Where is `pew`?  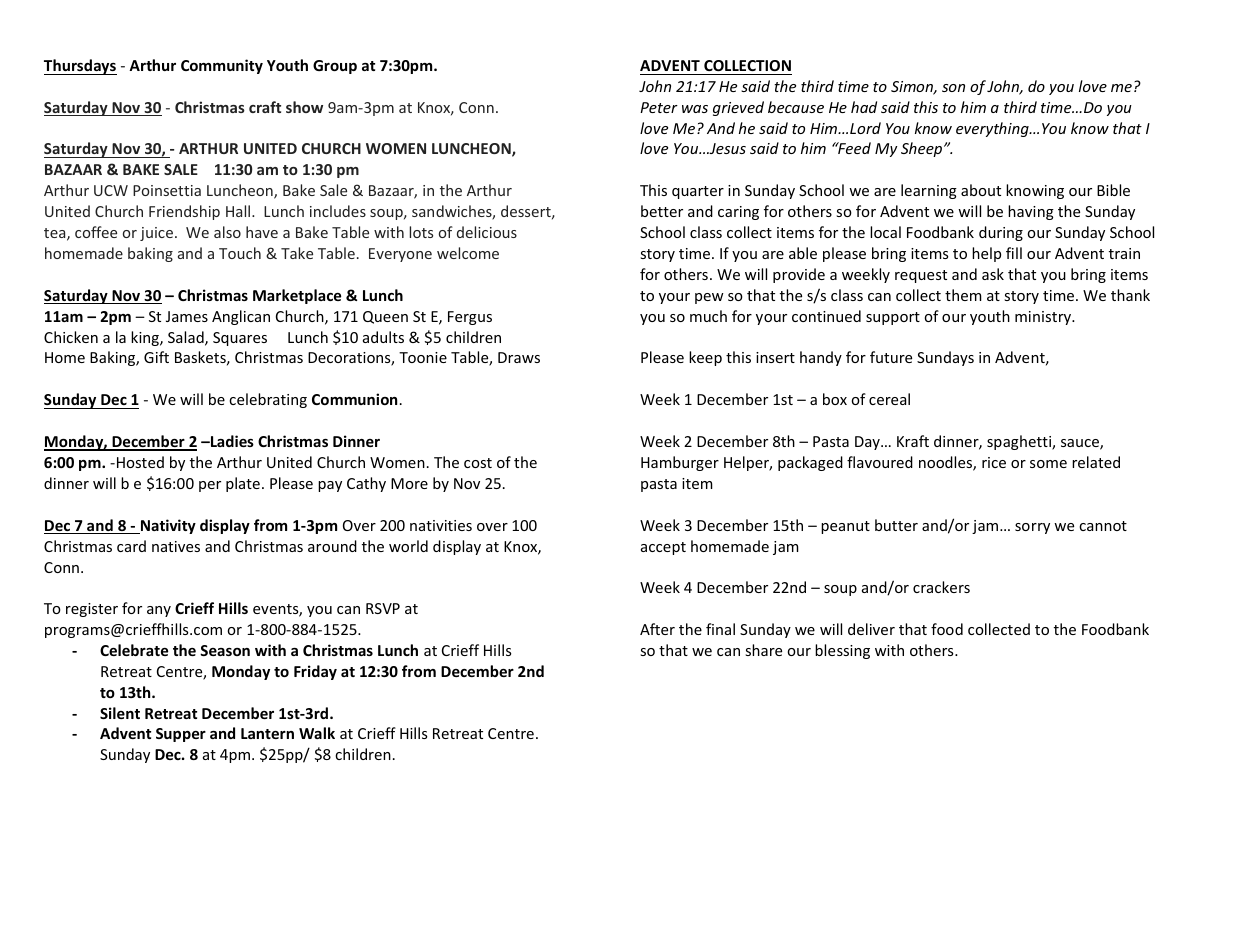 pew is located at coordinates (709, 298).
